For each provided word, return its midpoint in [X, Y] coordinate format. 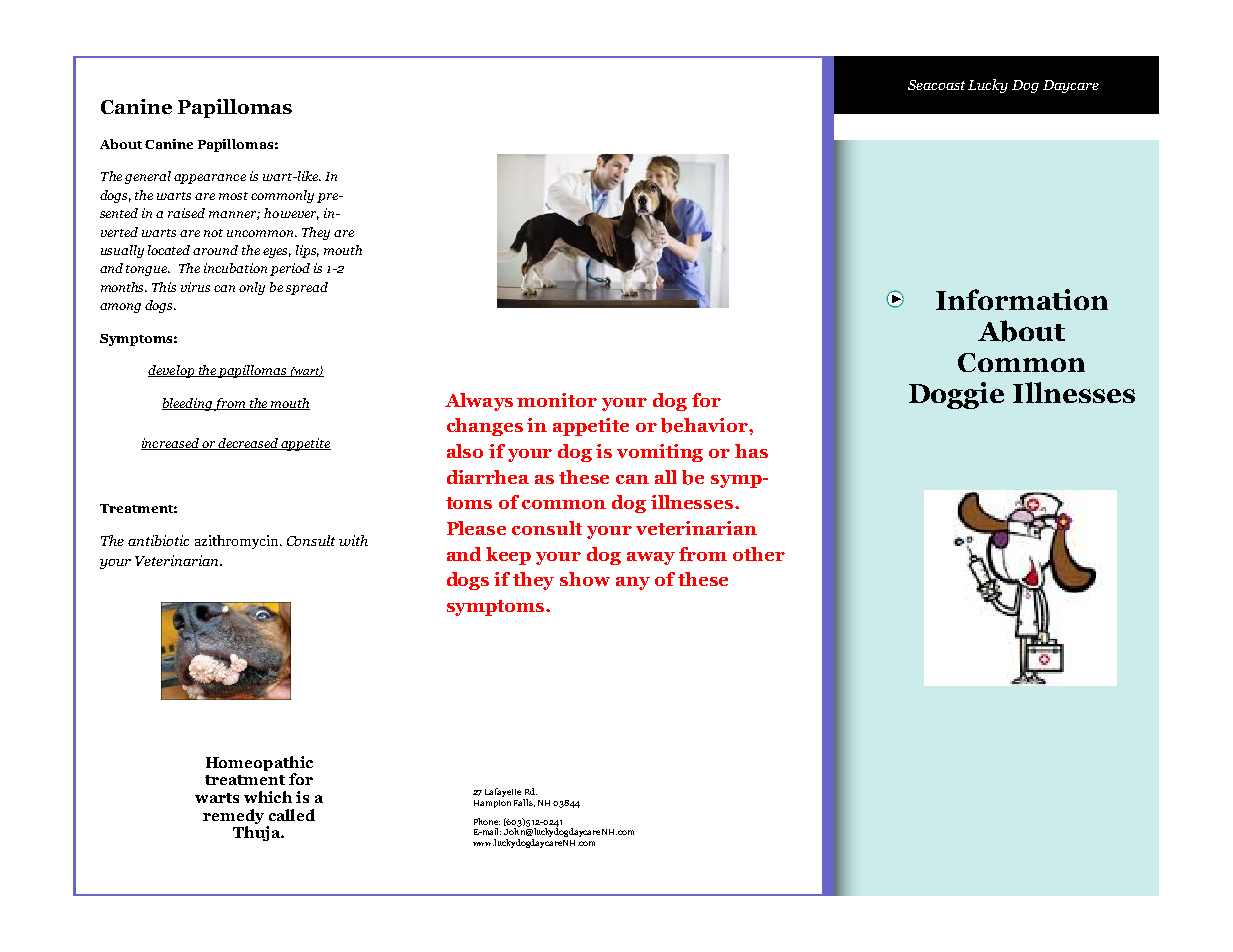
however [291, 214]
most [233, 196]
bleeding [188, 404]
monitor [557, 400]
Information [1022, 299]
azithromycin [238, 542]
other [759, 554]
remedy [233, 816]
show [585, 579]
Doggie [956, 395]
